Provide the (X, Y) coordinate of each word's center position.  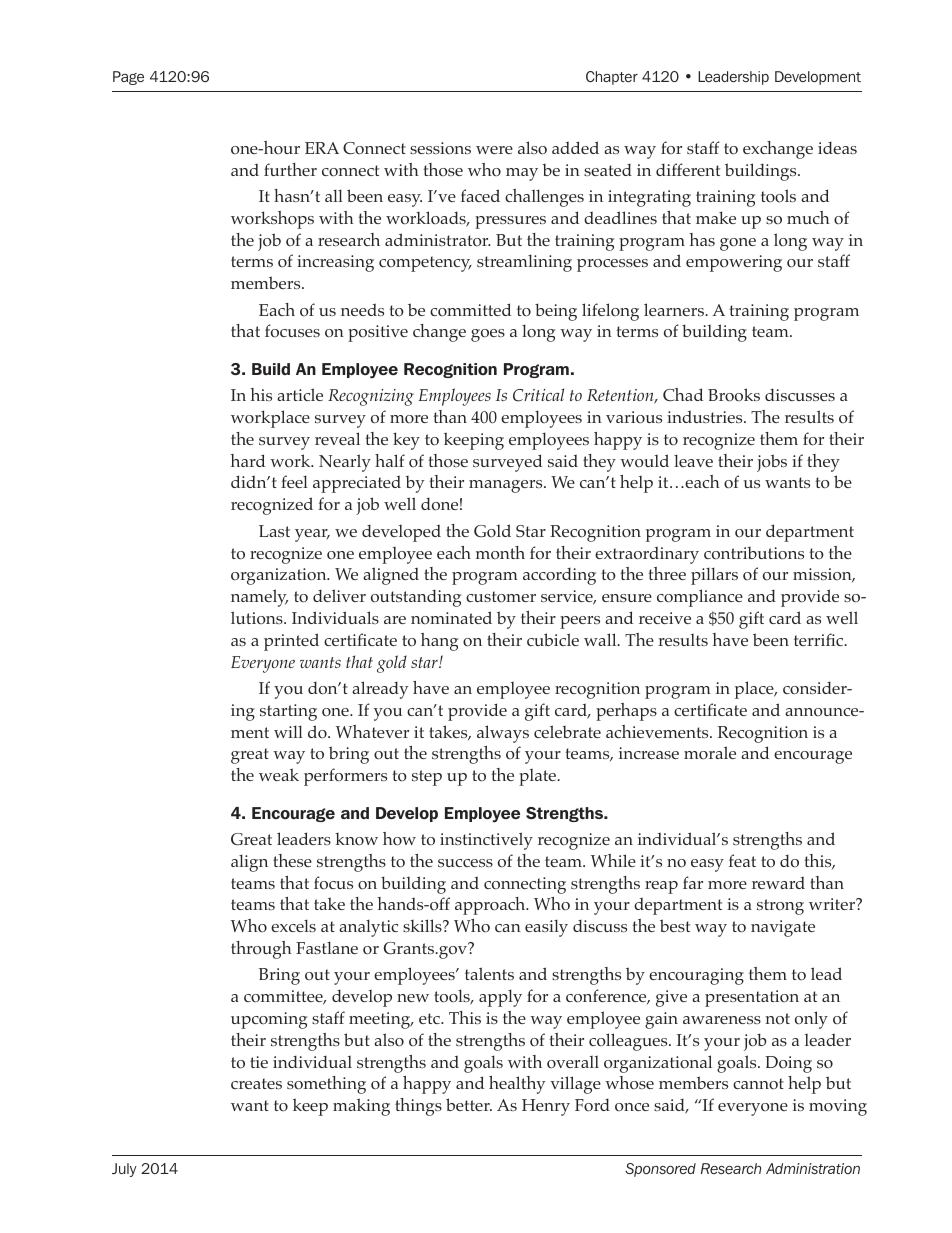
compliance (700, 598)
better (469, 1104)
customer (501, 596)
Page (128, 78)
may (522, 174)
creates (256, 1083)
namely (259, 598)
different (688, 169)
